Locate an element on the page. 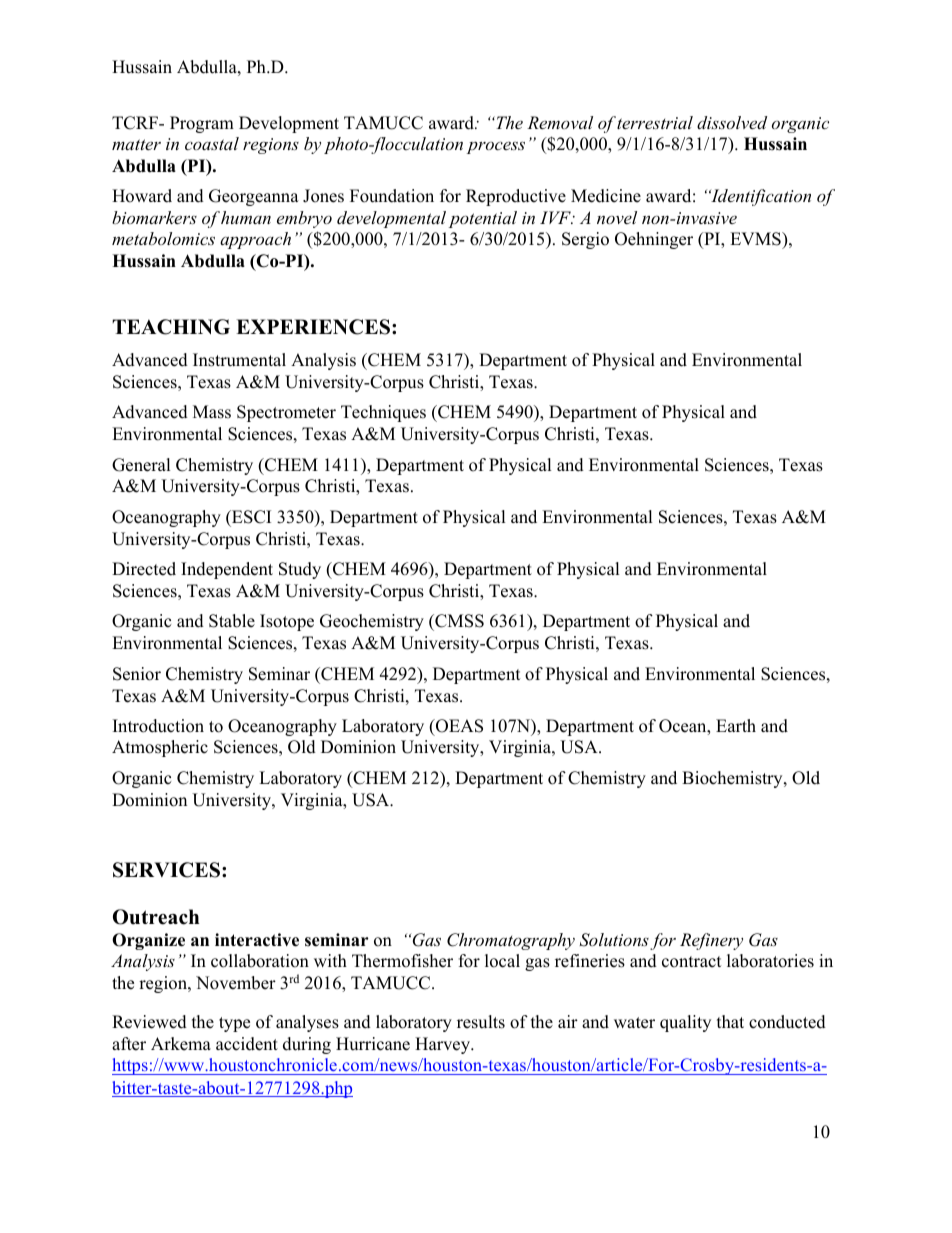 This document has height=1233, width=952. coastal is located at coordinates (212, 143).
